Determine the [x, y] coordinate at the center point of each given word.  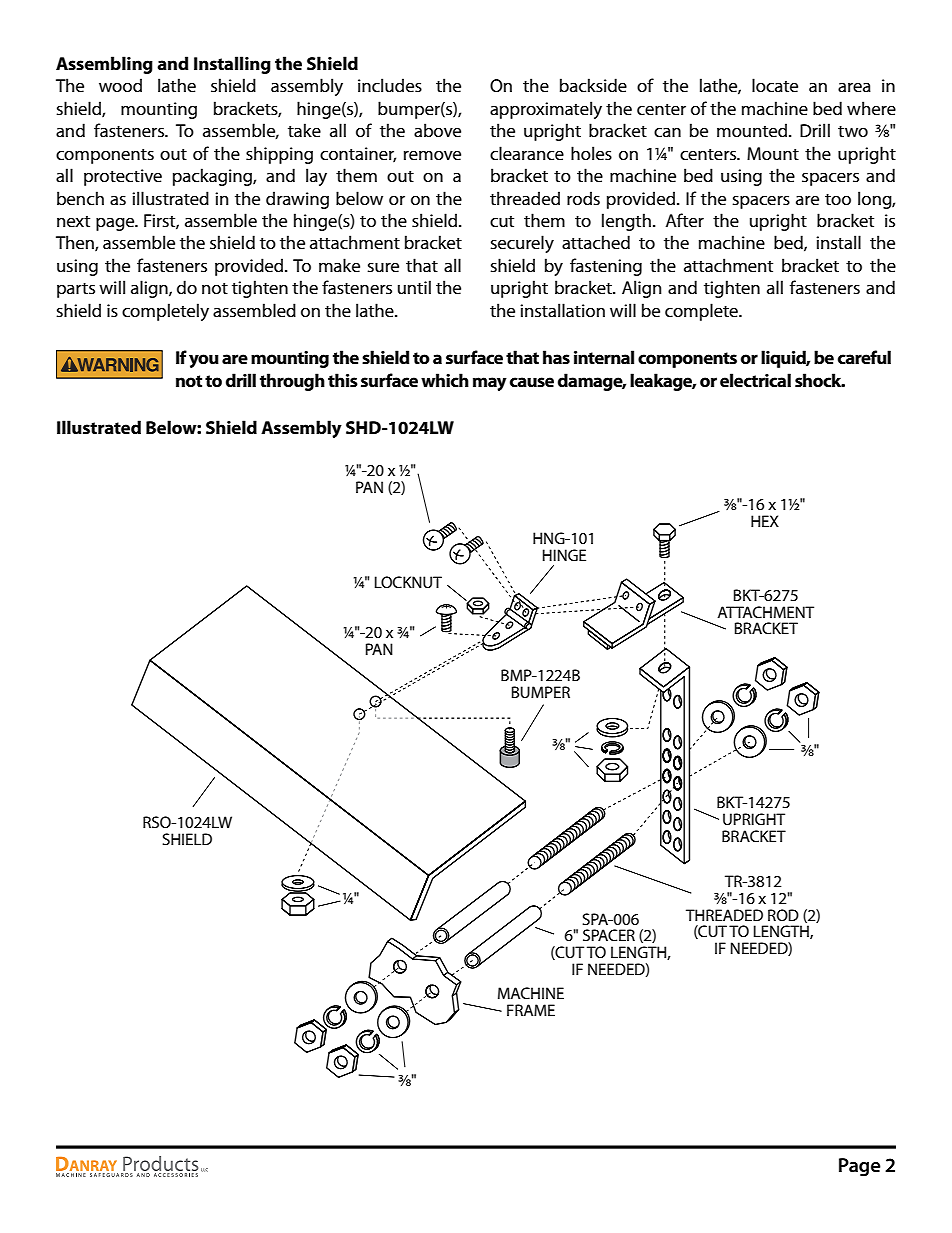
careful [864, 357]
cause [532, 382]
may [490, 384]
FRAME [531, 1010]
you [204, 361]
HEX [765, 521]
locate [775, 85]
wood [120, 85]
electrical [755, 380]
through [292, 382]
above [437, 130]
